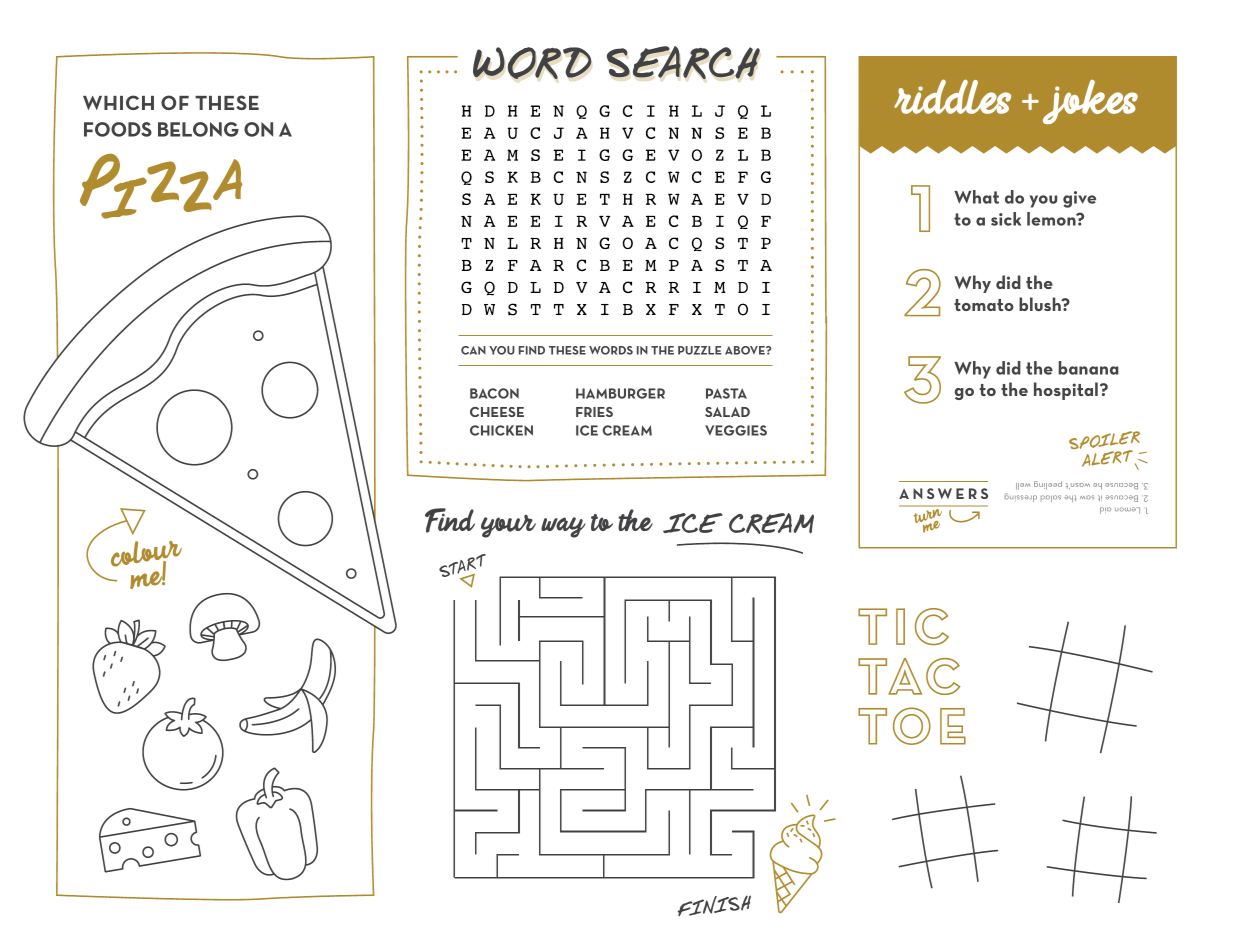 This screenshot has width=1233, height=952. Describe the element at coordinates (1090, 102) in the screenshot. I see `jokes` at that location.
